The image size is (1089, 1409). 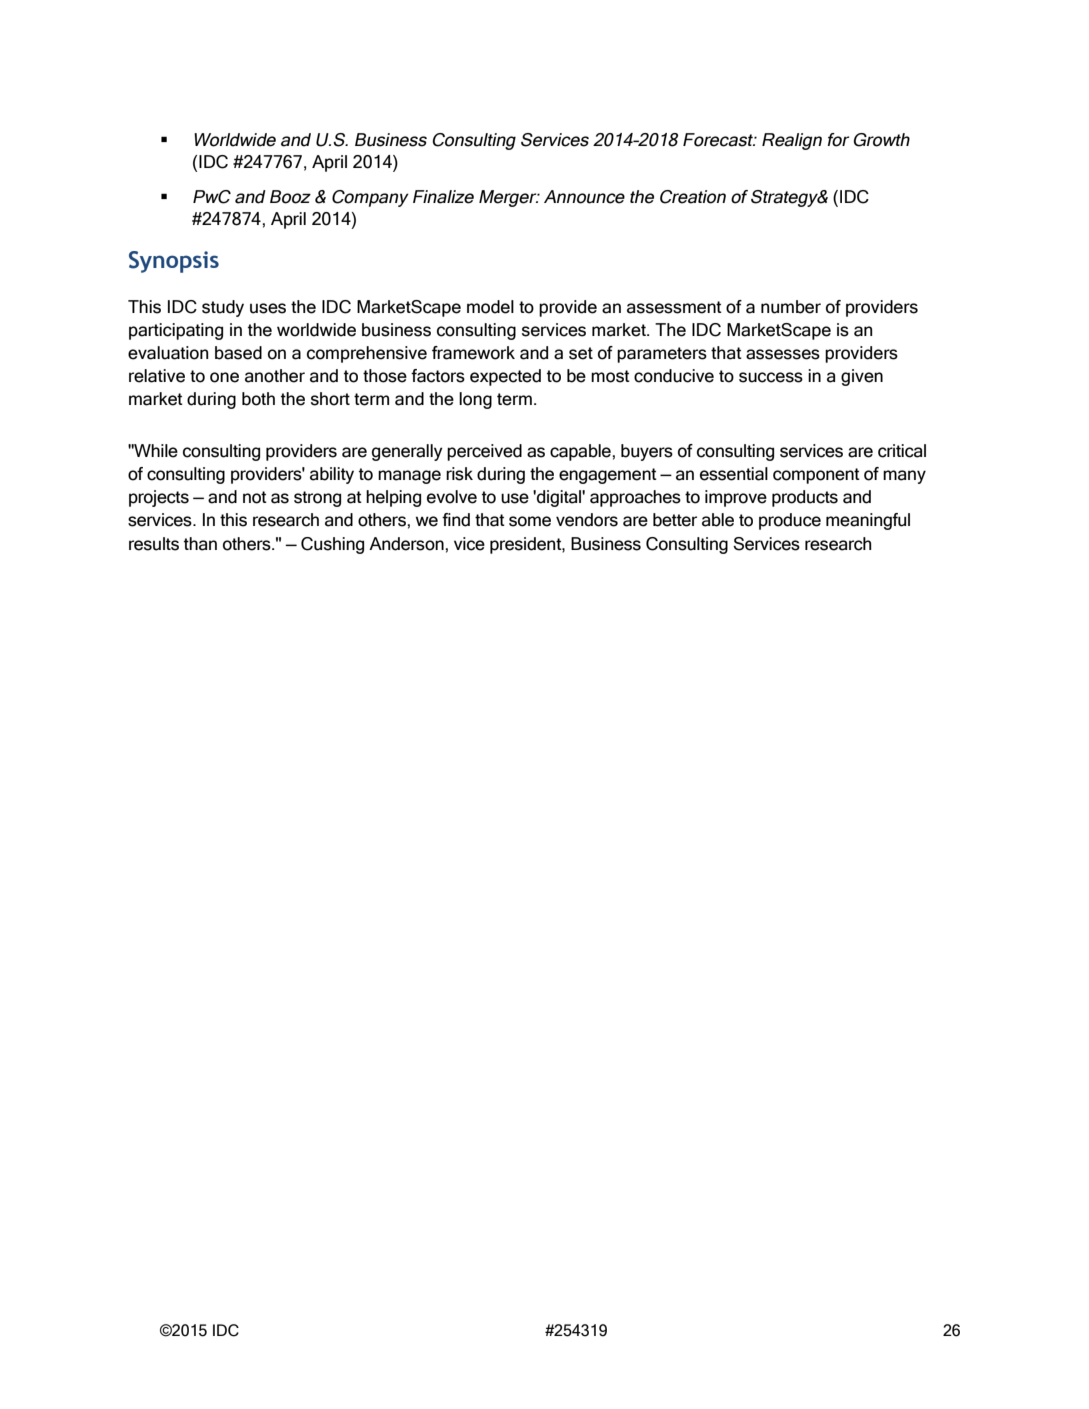 I want to click on ability, so click(x=332, y=475).
